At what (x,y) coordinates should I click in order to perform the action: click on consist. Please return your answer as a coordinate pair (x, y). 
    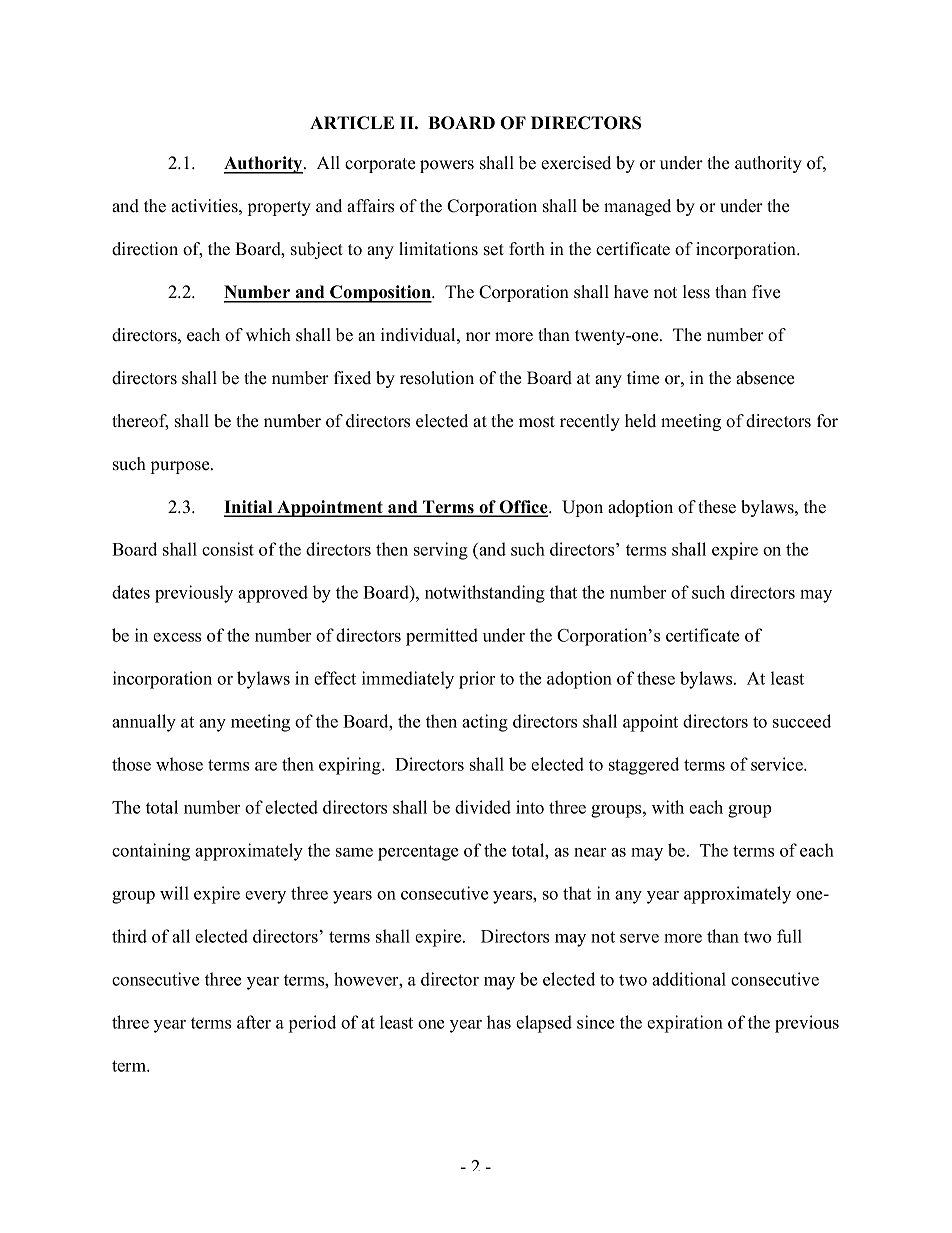
    Looking at the image, I should click on (228, 549).
